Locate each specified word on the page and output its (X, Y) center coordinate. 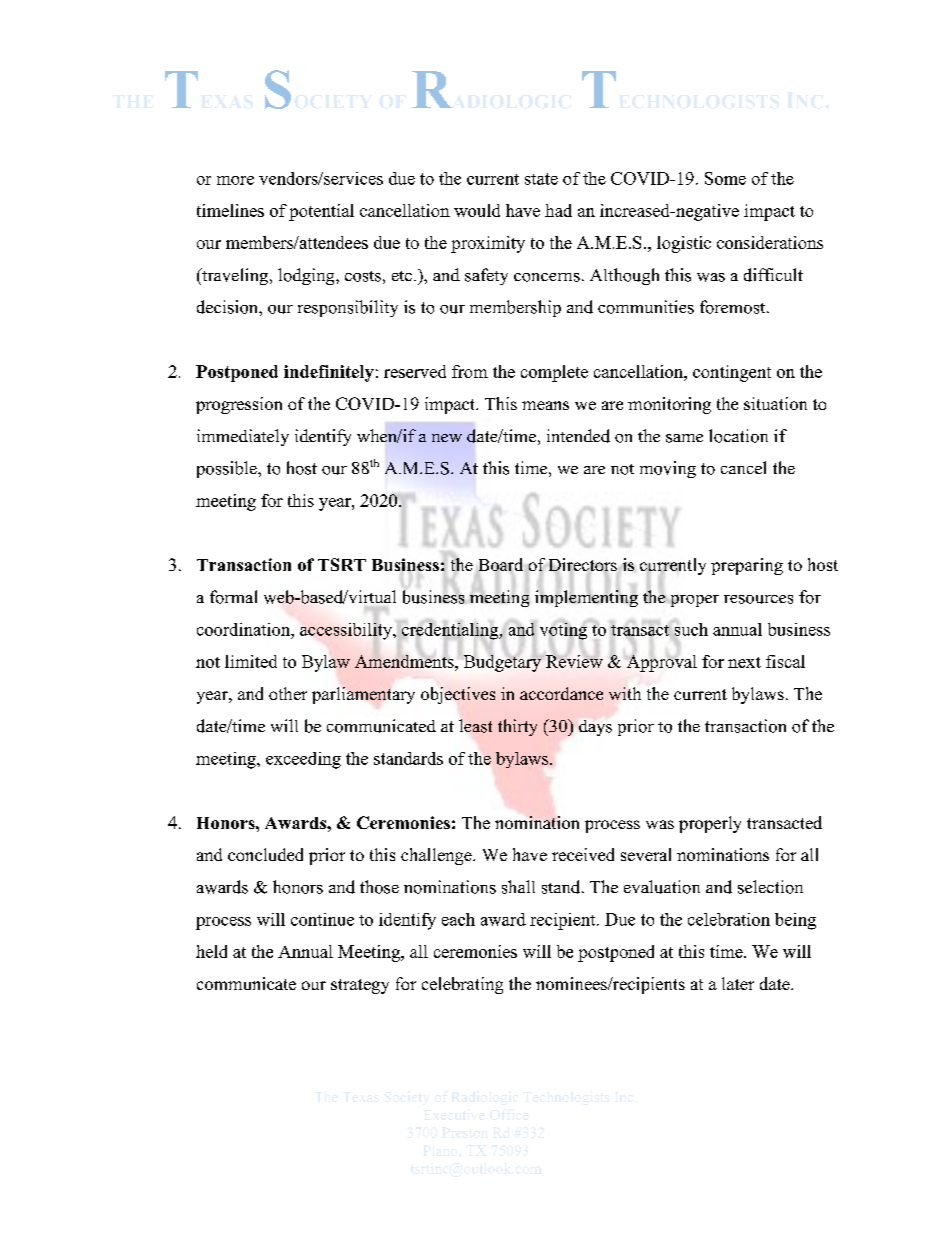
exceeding (303, 760)
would (477, 210)
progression (239, 405)
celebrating (462, 985)
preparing (747, 566)
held (211, 951)
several (646, 854)
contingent (732, 373)
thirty (517, 727)
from (470, 371)
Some (725, 178)
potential (321, 212)
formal (233, 597)
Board (500, 566)
